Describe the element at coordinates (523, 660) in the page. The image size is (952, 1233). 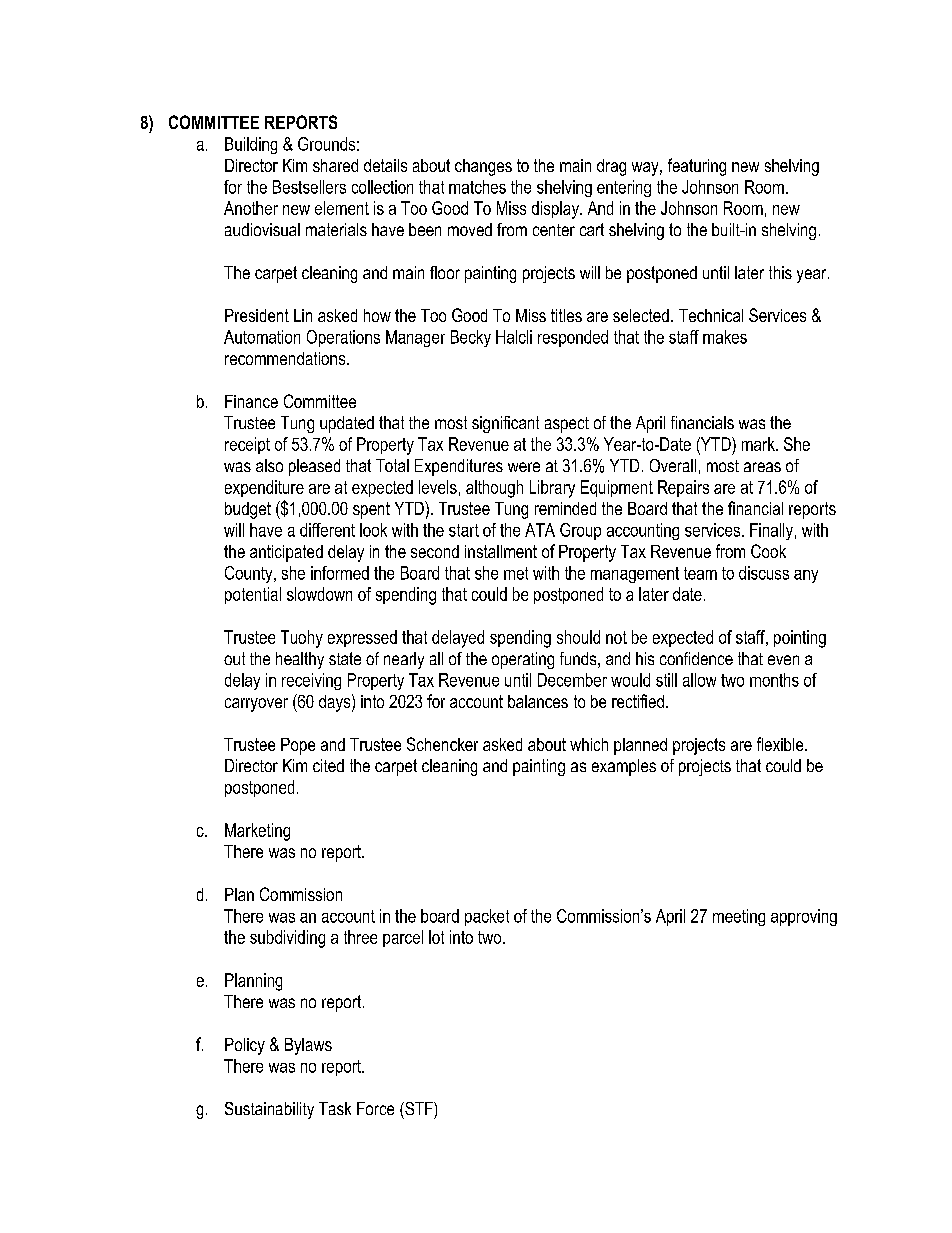
I see `operating` at that location.
